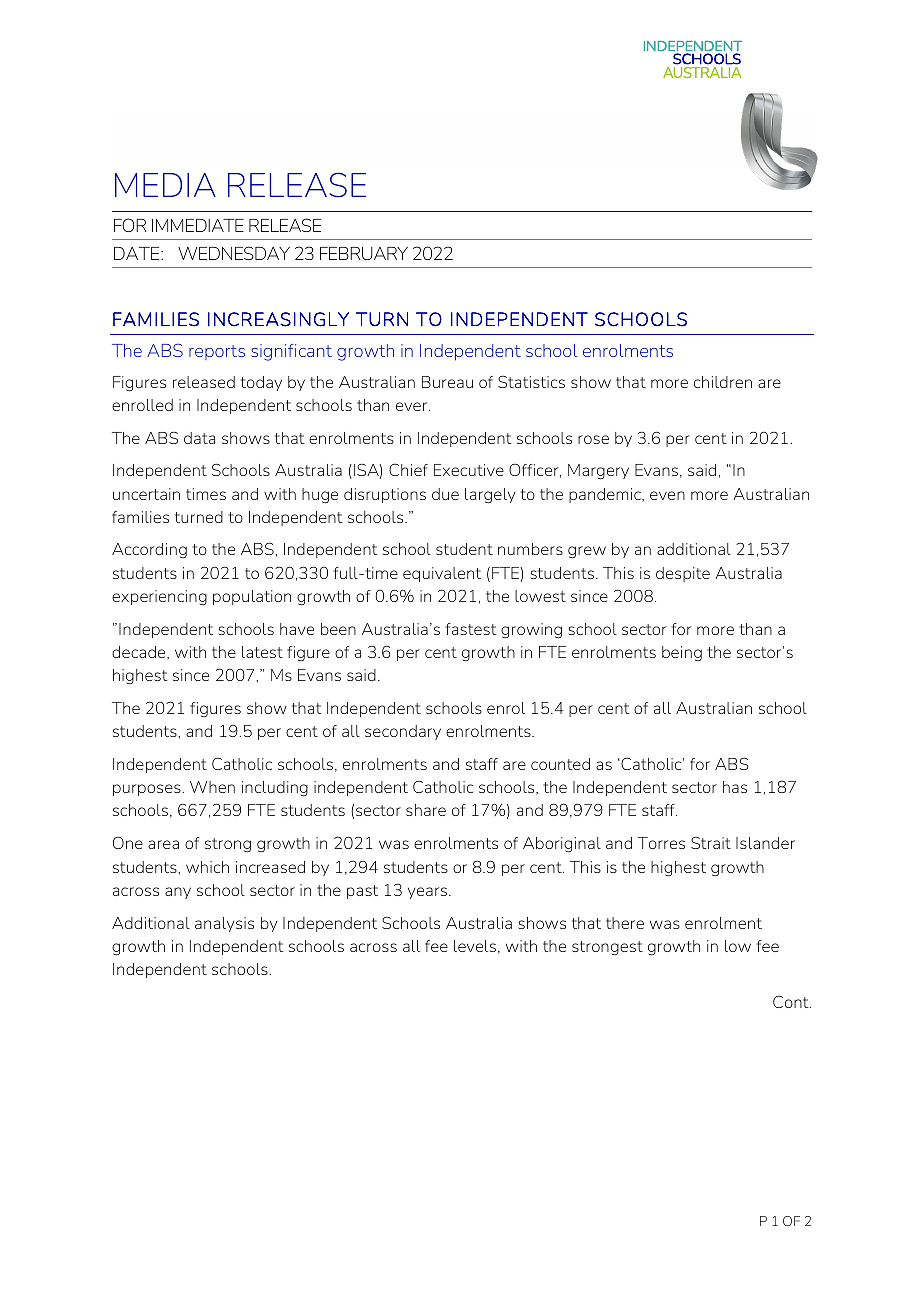  I want to click on WEDNESDAY, so click(234, 253).
